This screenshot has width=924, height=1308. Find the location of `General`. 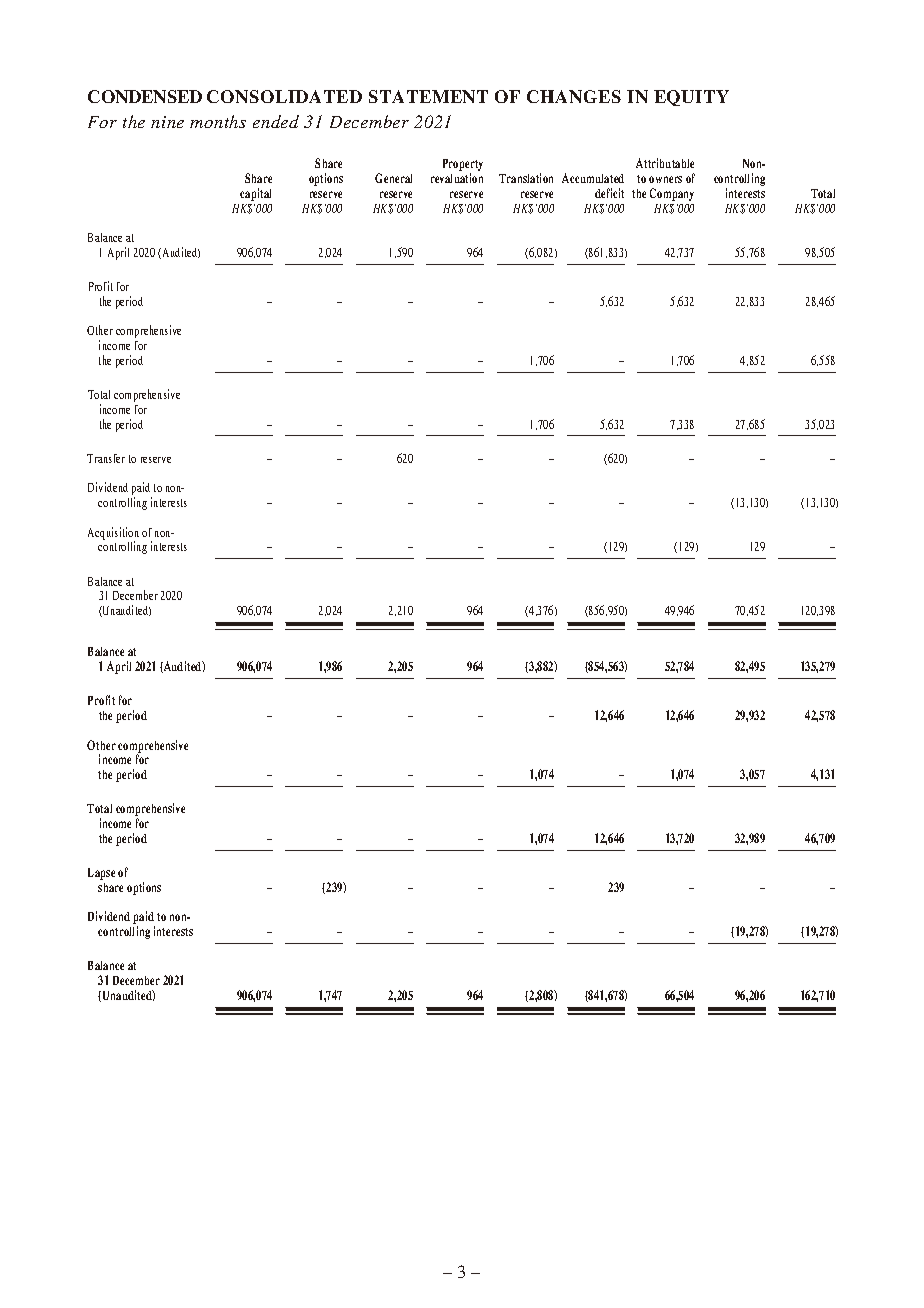

General is located at coordinates (393, 178).
